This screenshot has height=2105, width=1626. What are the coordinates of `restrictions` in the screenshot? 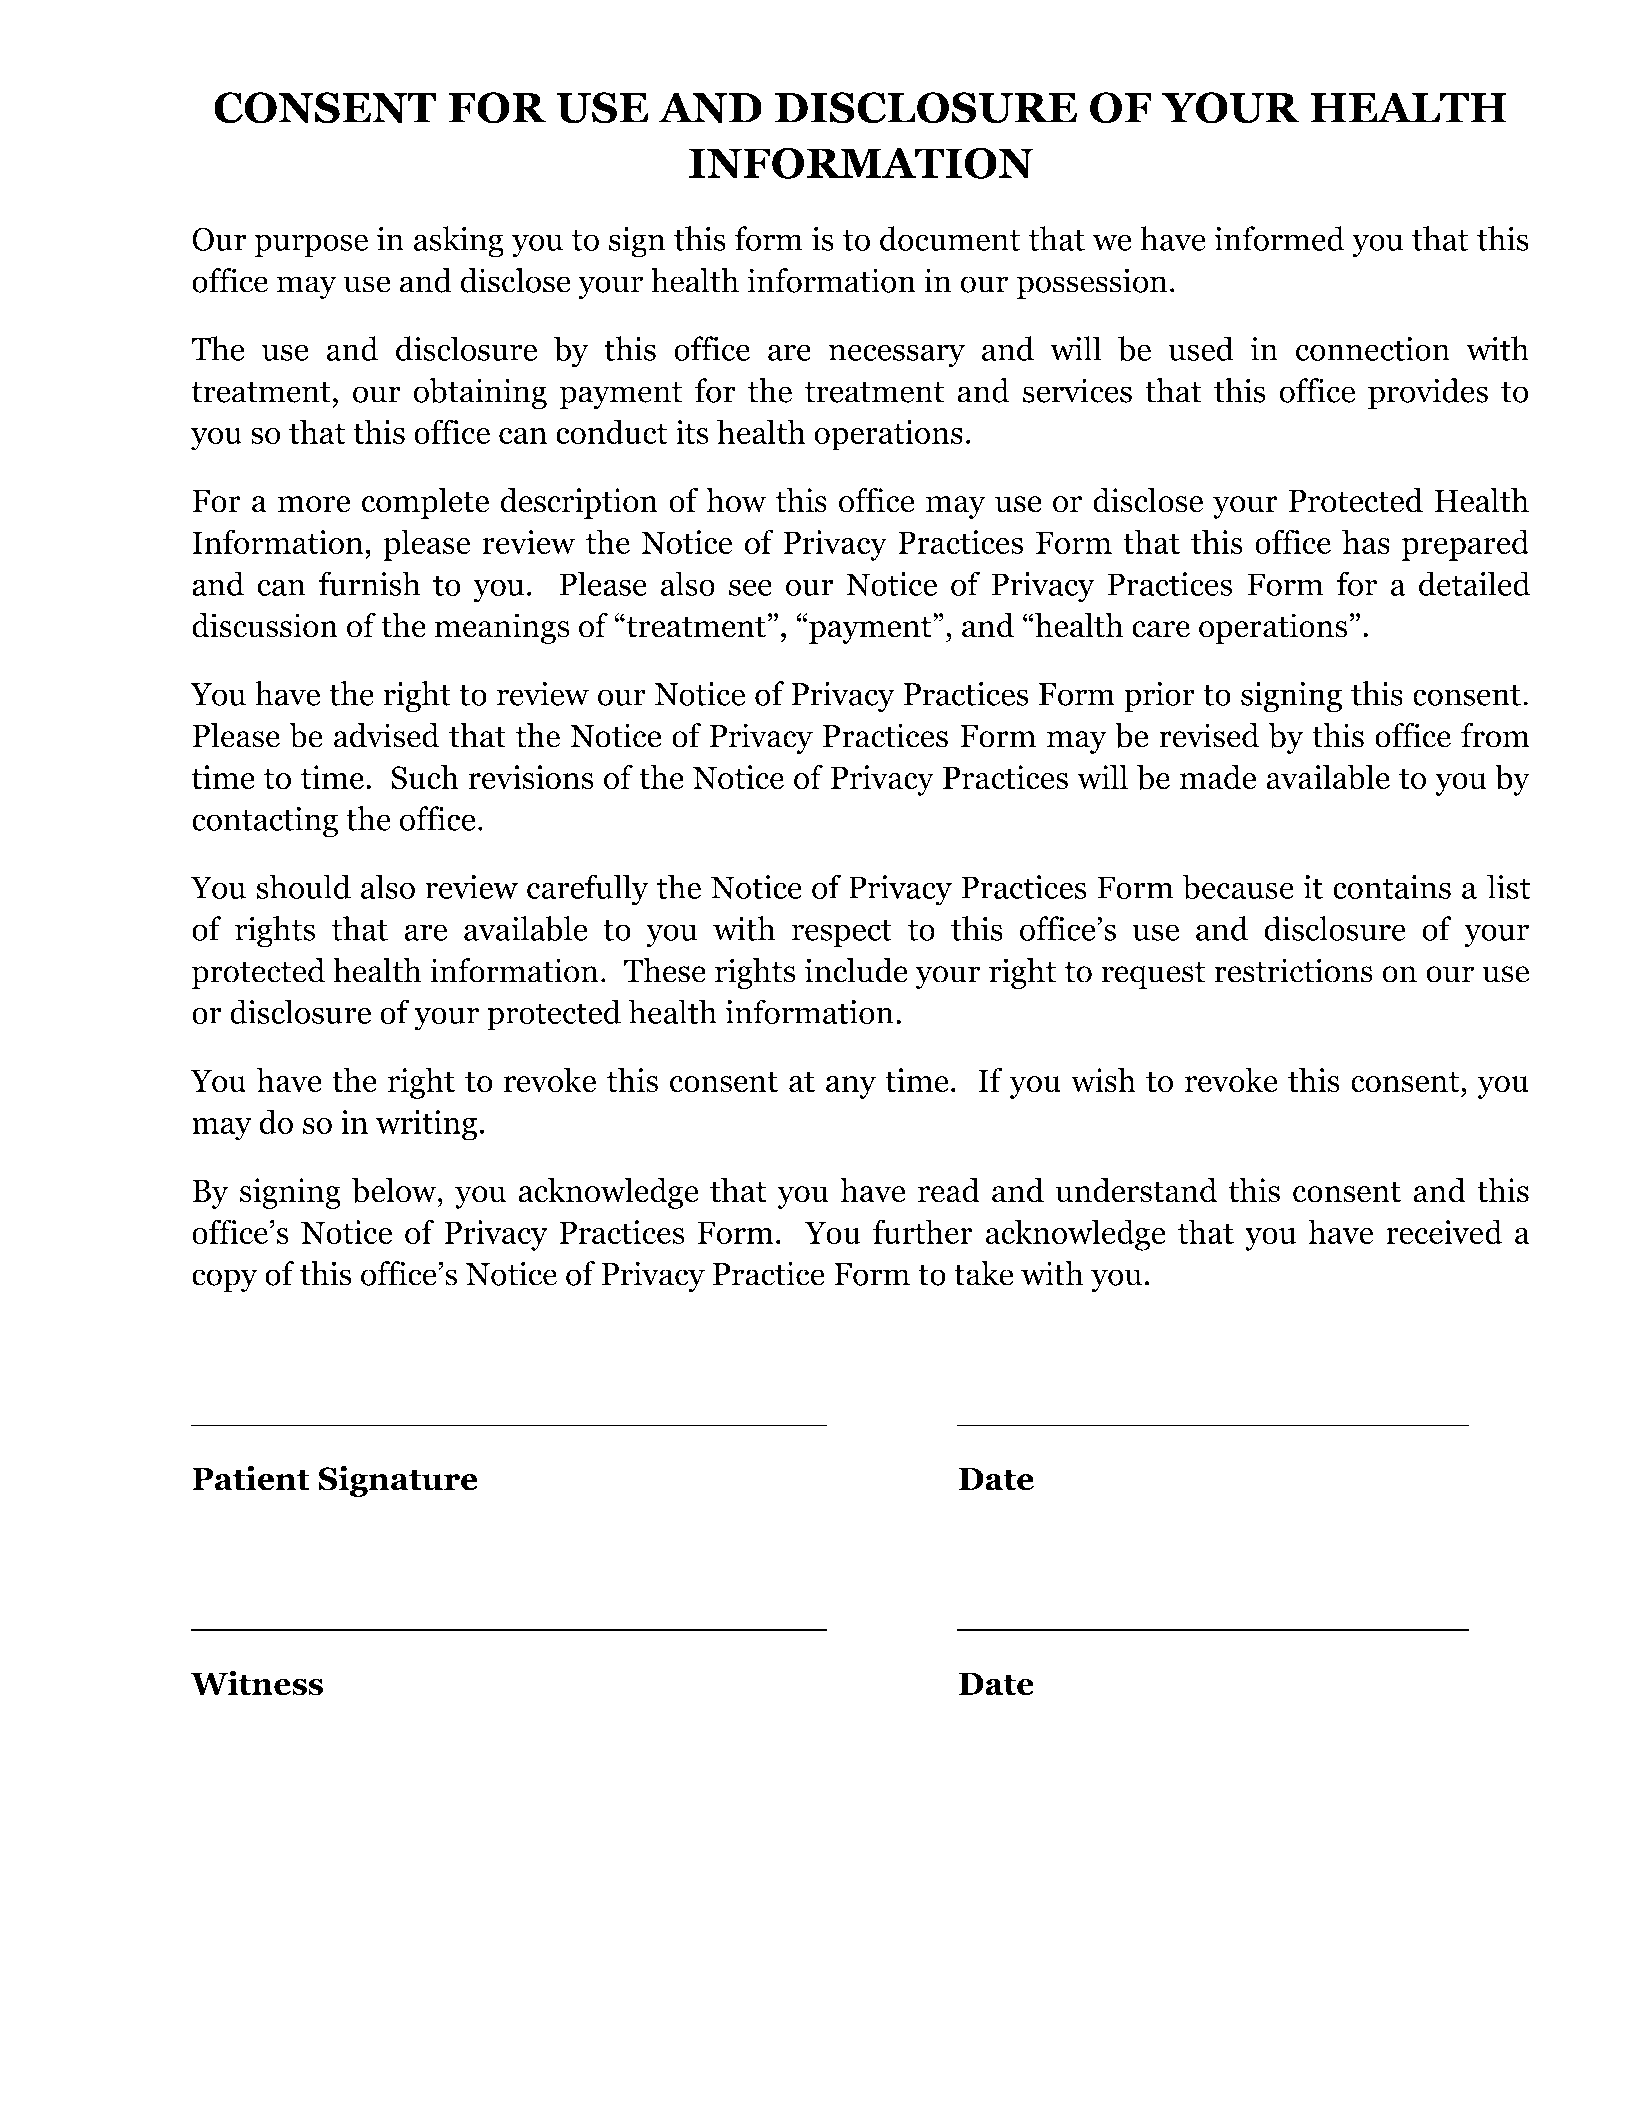 It's located at (1293, 970).
